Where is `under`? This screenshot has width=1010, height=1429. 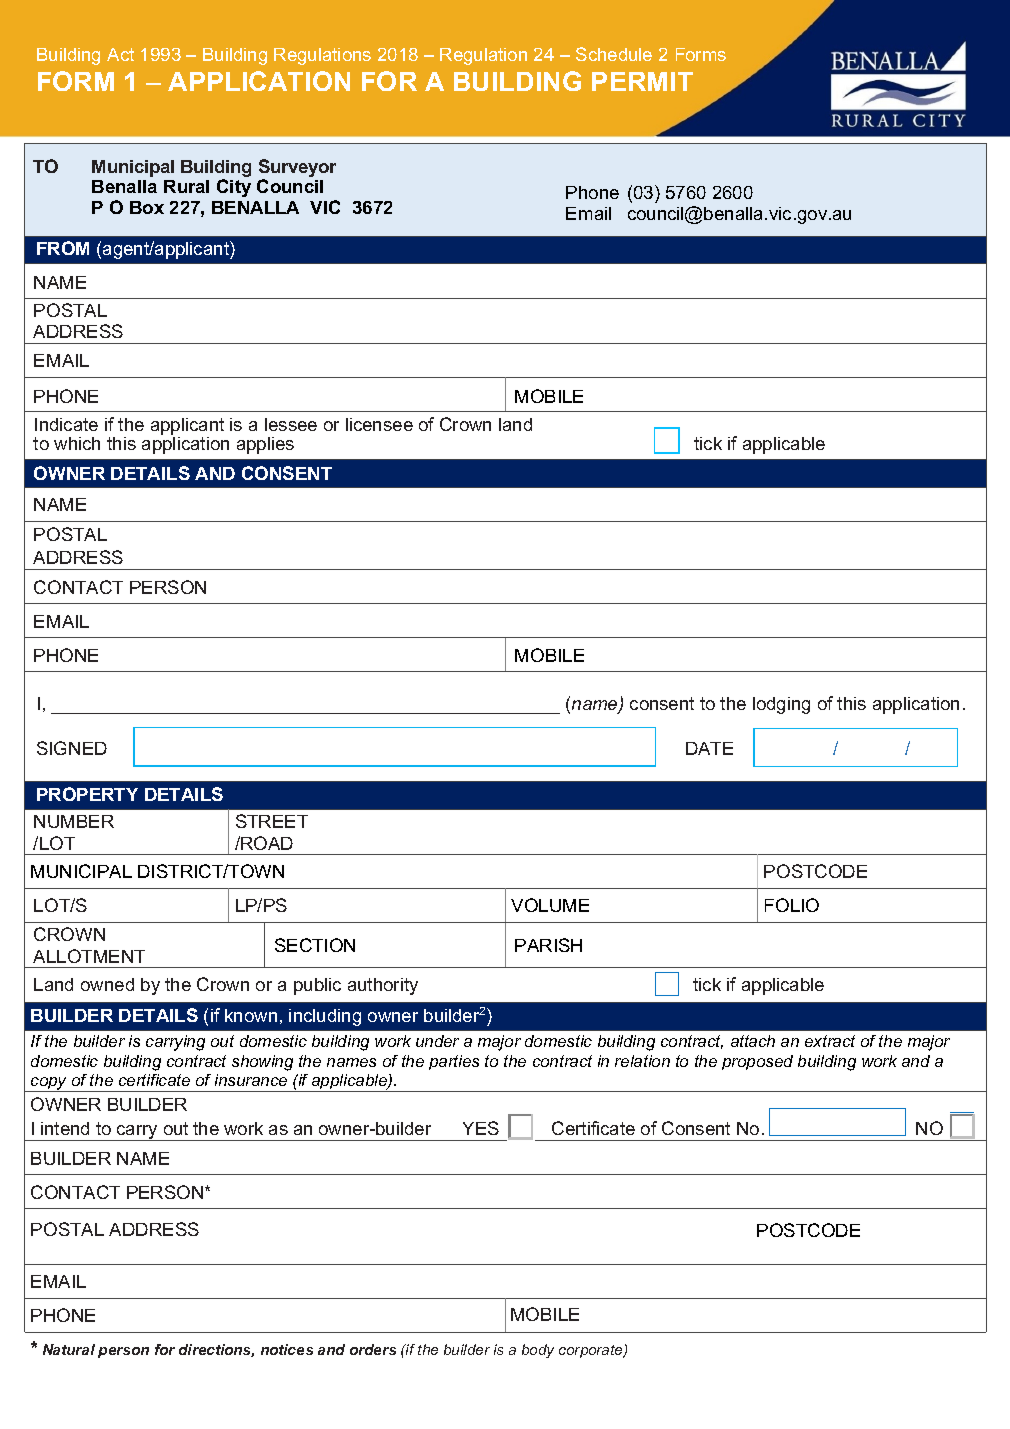
under is located at coordinates (437, 1041).
